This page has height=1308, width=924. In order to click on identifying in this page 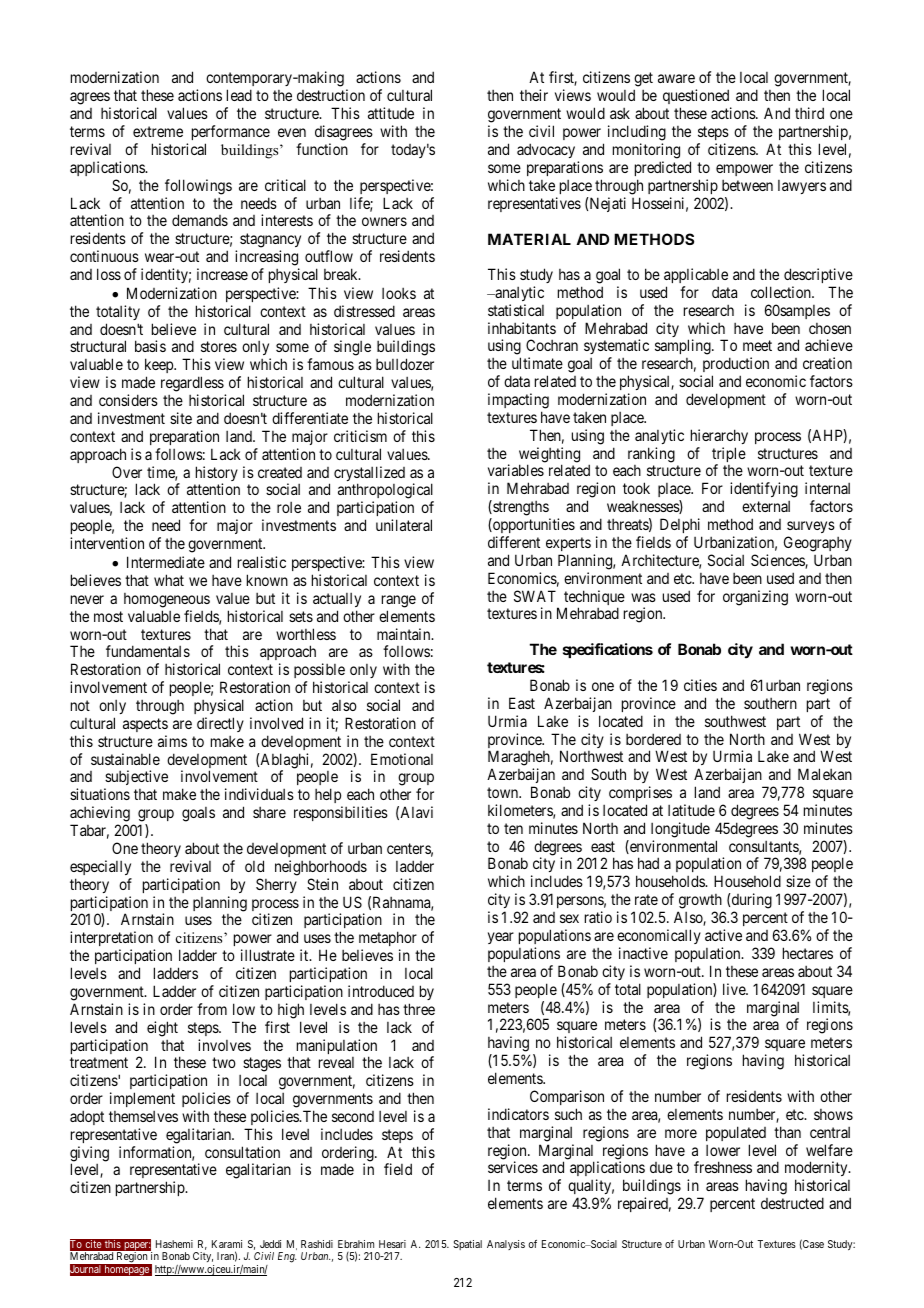, I will do `click(764, 490)`.
